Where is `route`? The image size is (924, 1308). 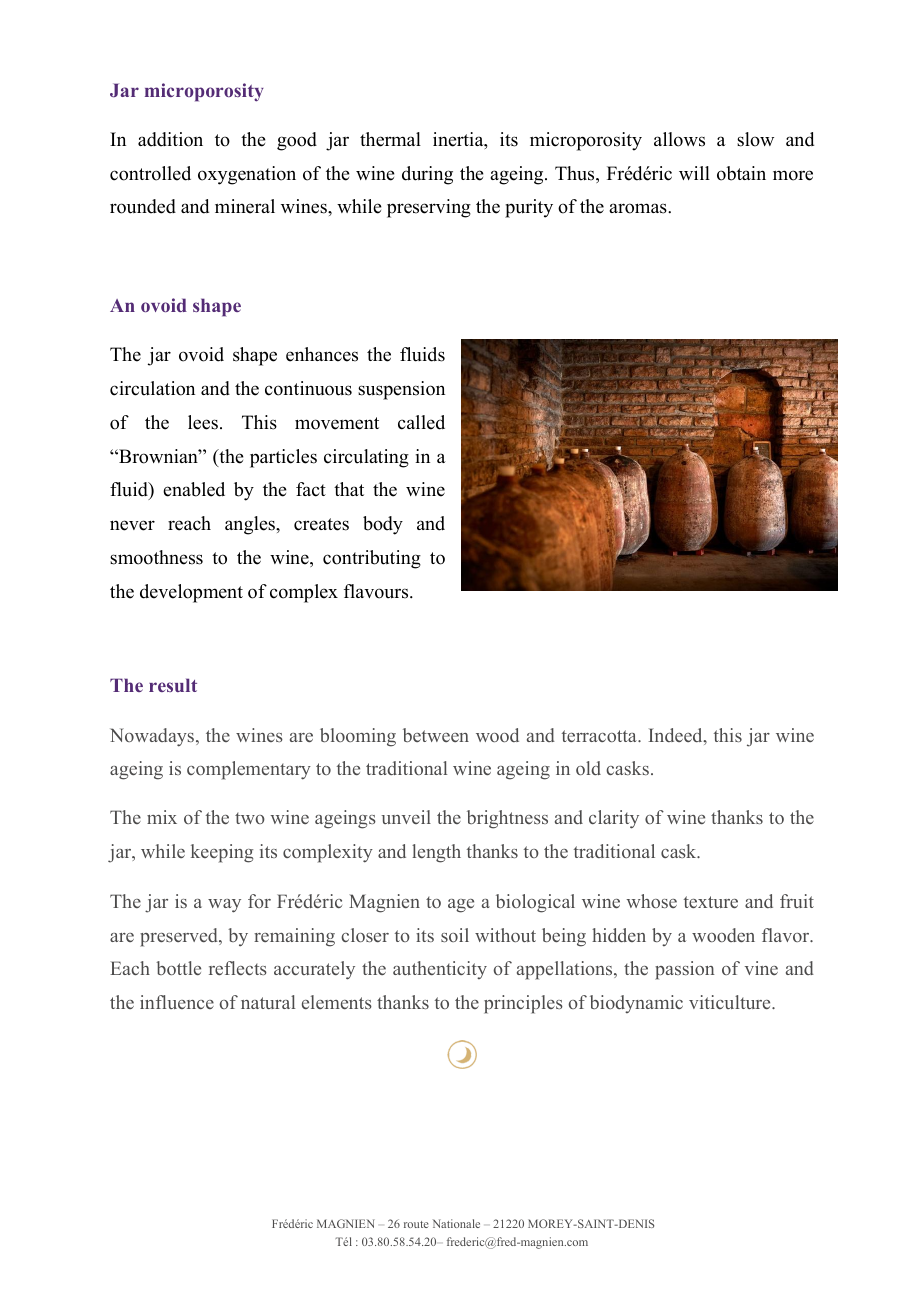
route is located at coordinates (416, 1224).
